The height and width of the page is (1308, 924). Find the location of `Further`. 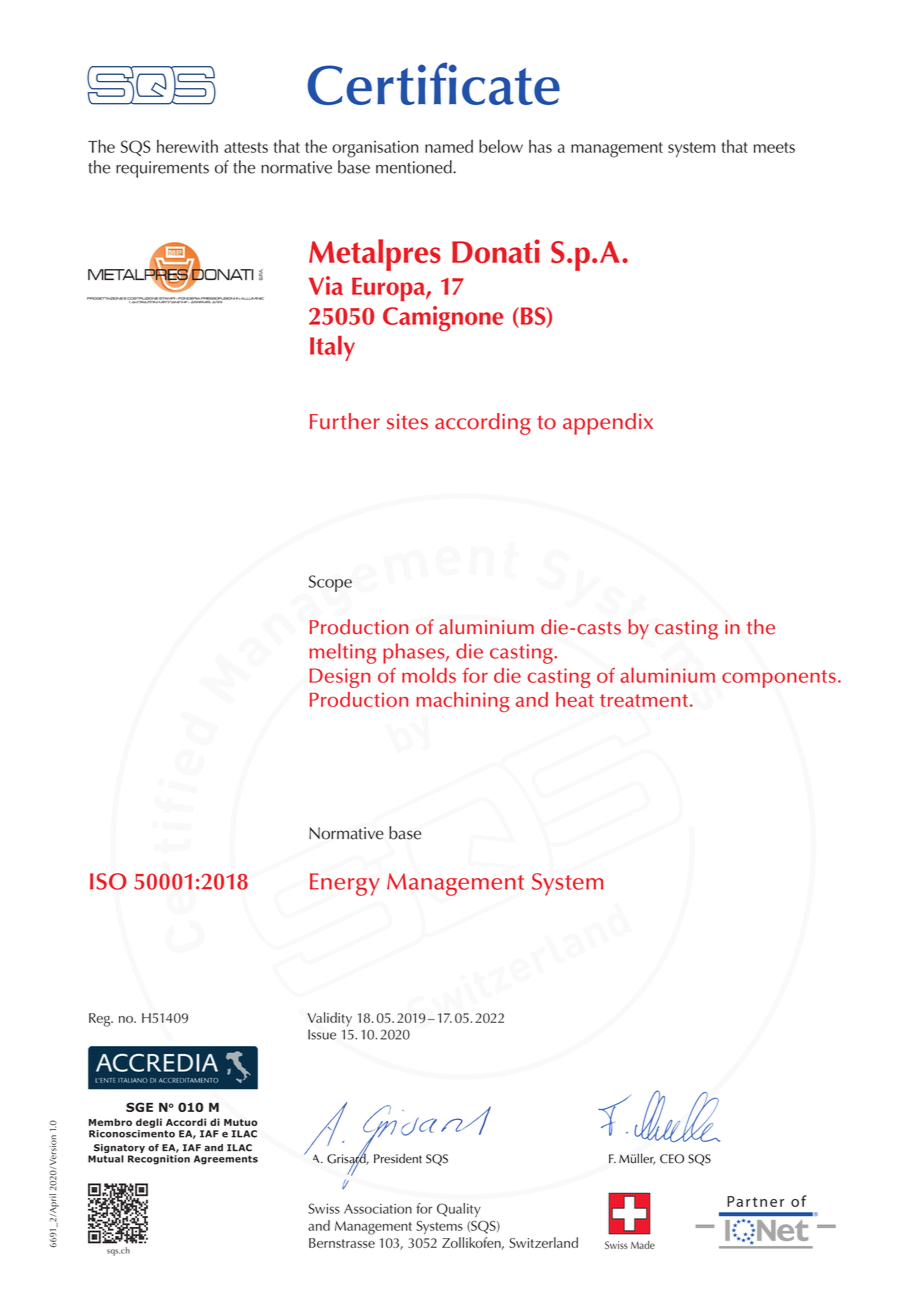

Further is located at coordinates (345, 421).
